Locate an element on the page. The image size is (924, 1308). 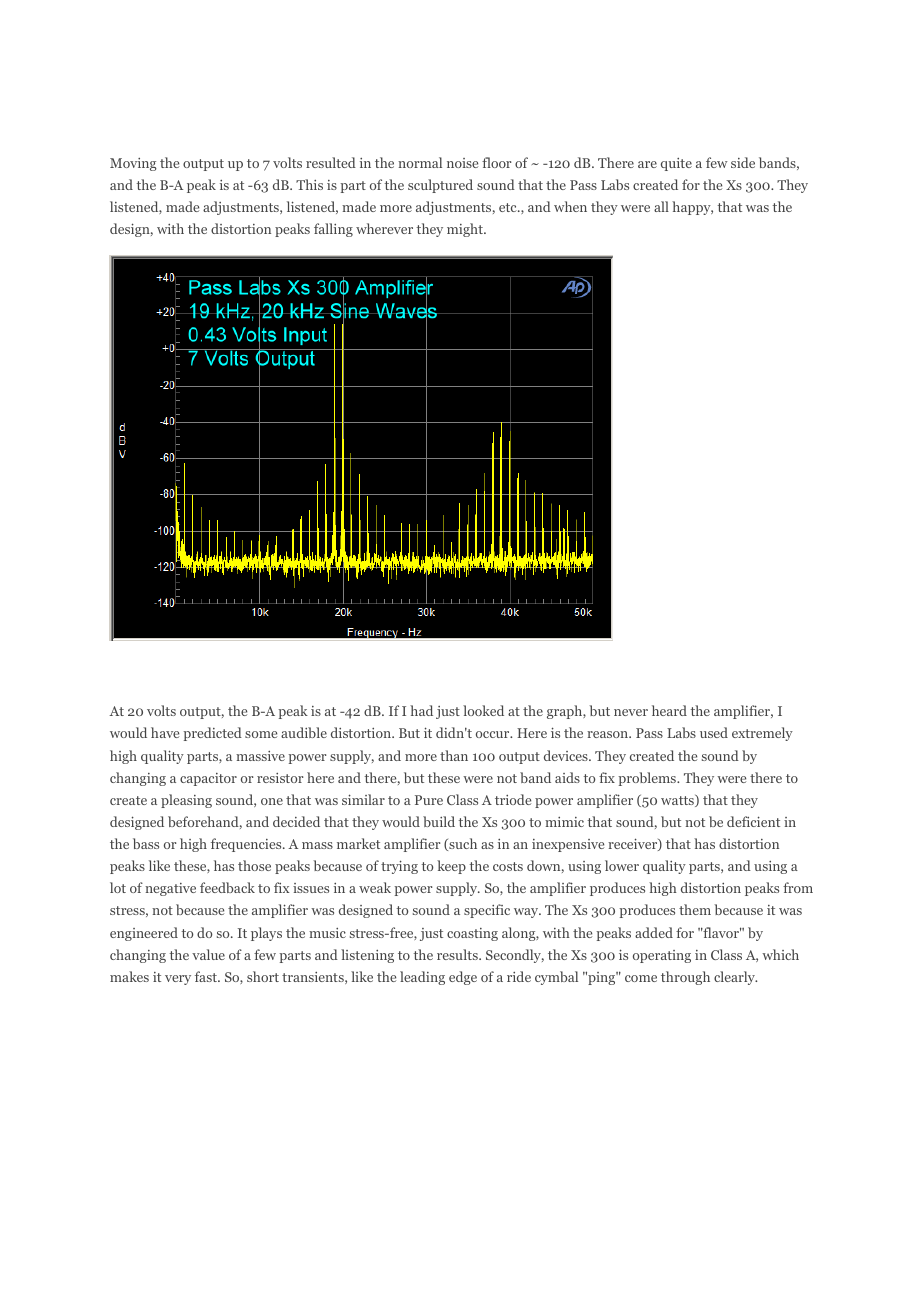
side is located at coordinates (743, 162).
